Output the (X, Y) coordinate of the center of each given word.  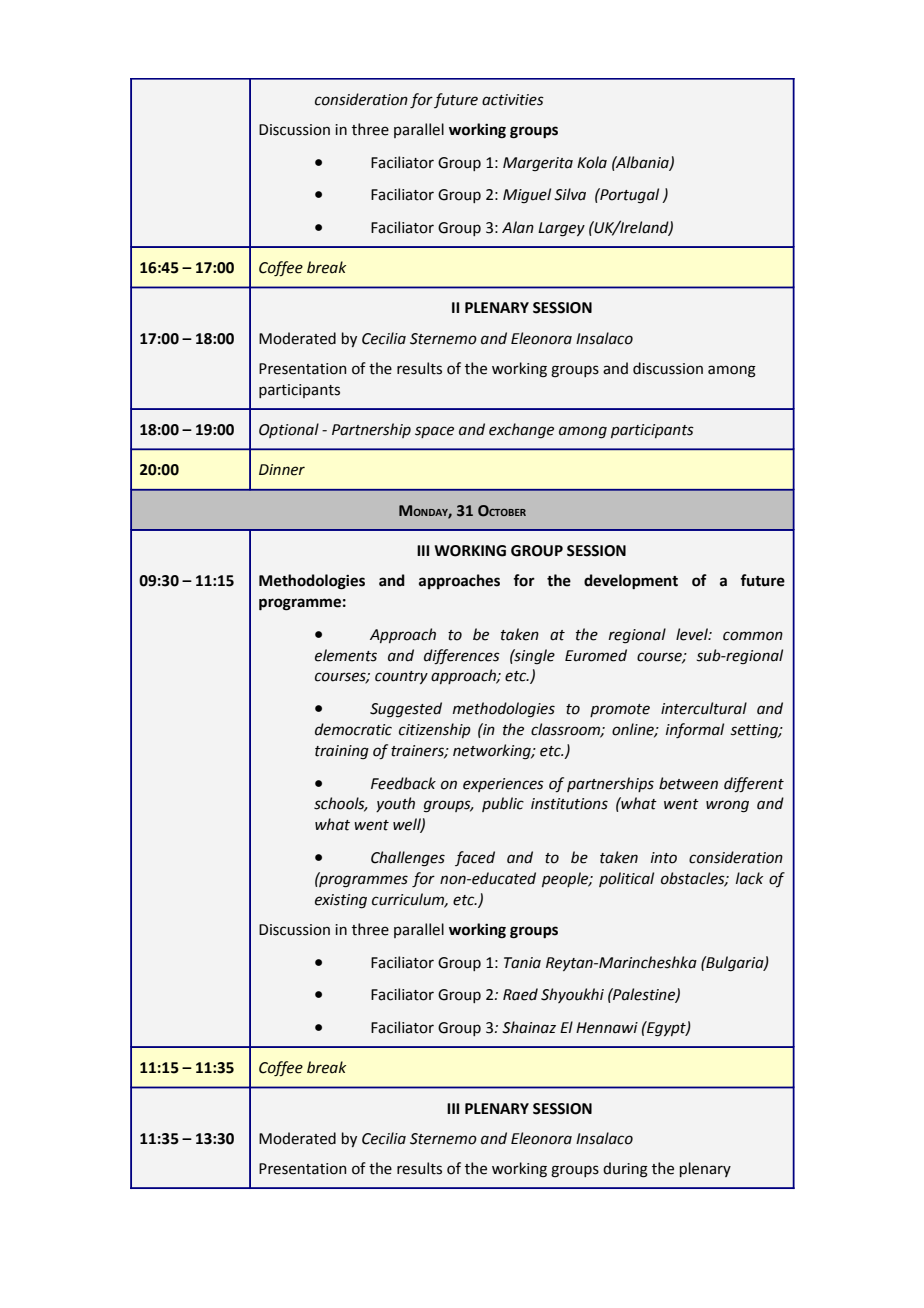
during (625, 1170)
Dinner (282, 470)
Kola (592, 162)
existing (341, 901)
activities (513, 100)
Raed (520, 994)
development (631, 582)
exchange (521, 431)
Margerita (538, 164)
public (503, 804)
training (342, 752)
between (688, 783)
